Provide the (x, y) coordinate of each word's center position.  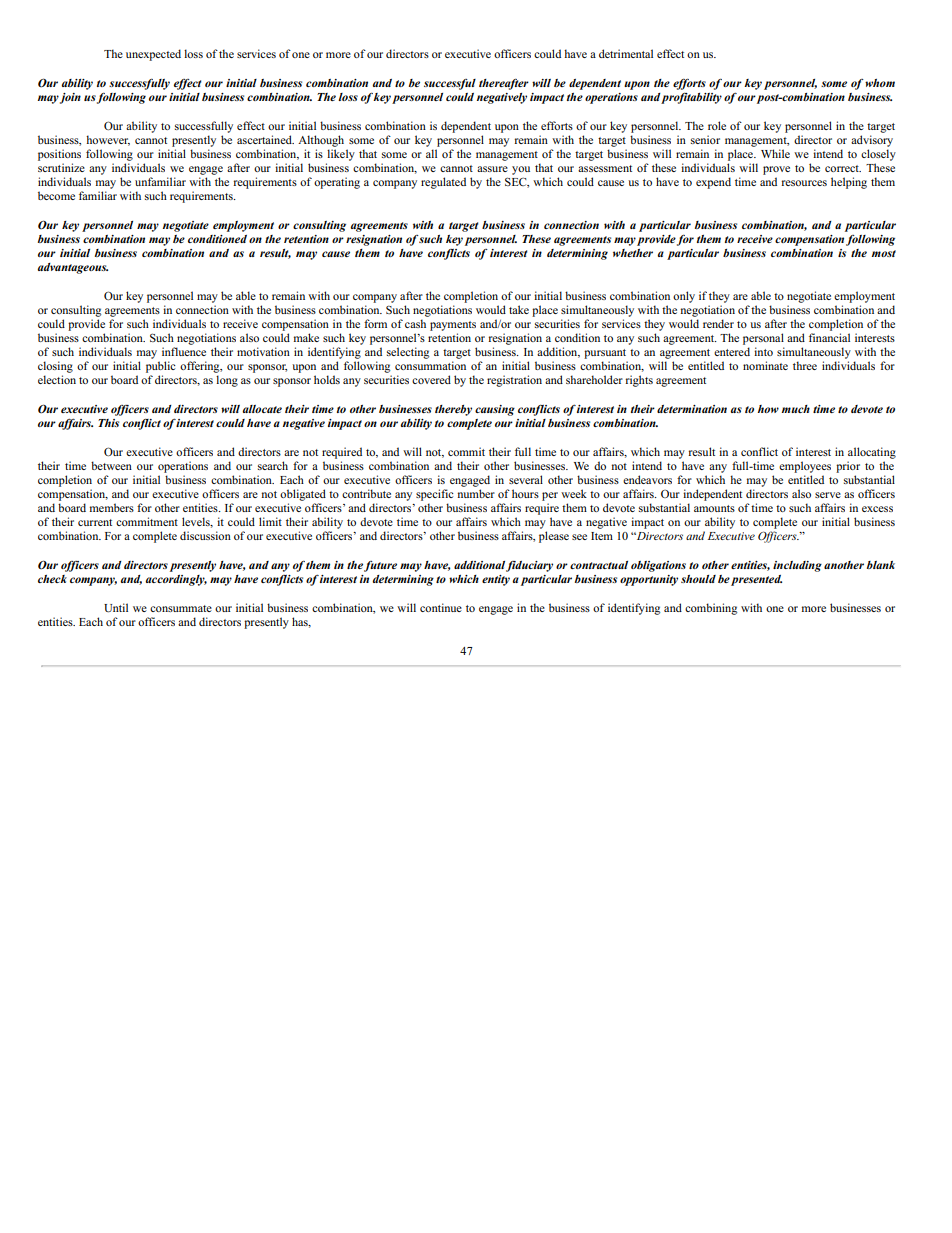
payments (453, 326)
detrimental (626, 53)
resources (804, 183)
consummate (181, 608)
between (111, 465)
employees (805, 467)
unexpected (153, 55)
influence (184, 351)
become (56, 195)
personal (763, 339)
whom (880, 83)
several (526, 479)
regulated (443, 183)
